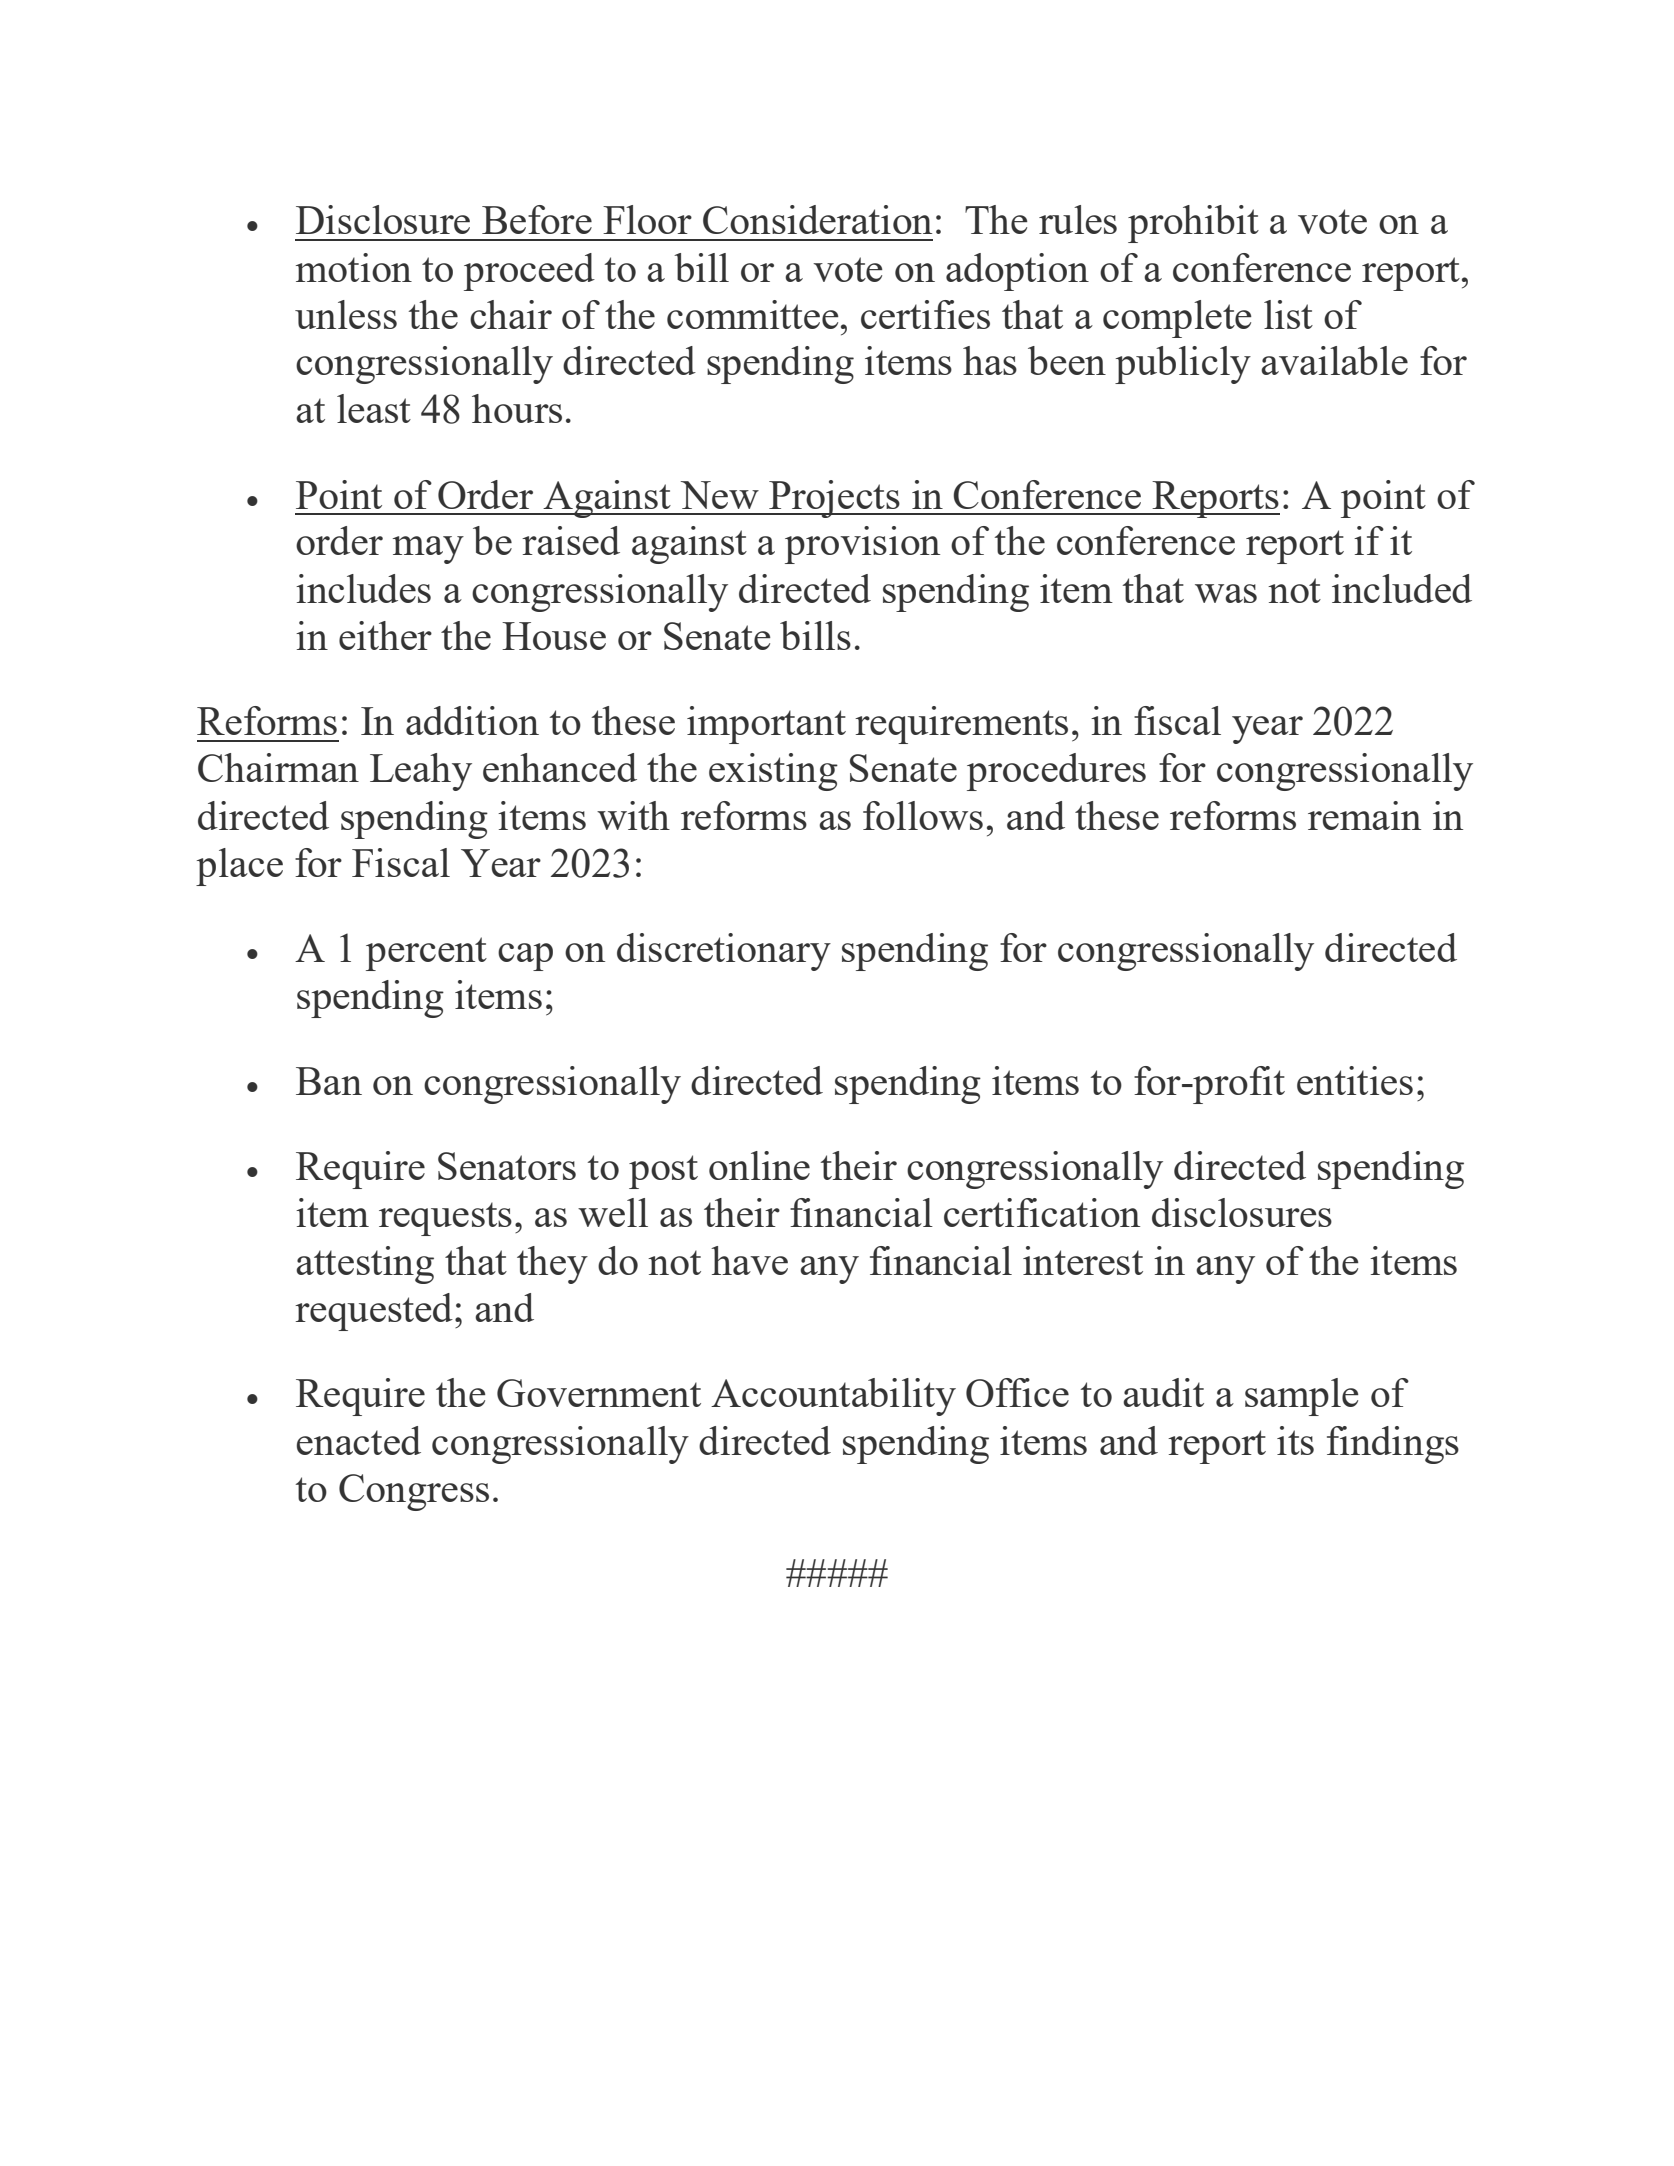 The image size is (1674, 2166). Describe the element at coordinates (1364, 815) in the screenshot. I see `remain` at that location.
